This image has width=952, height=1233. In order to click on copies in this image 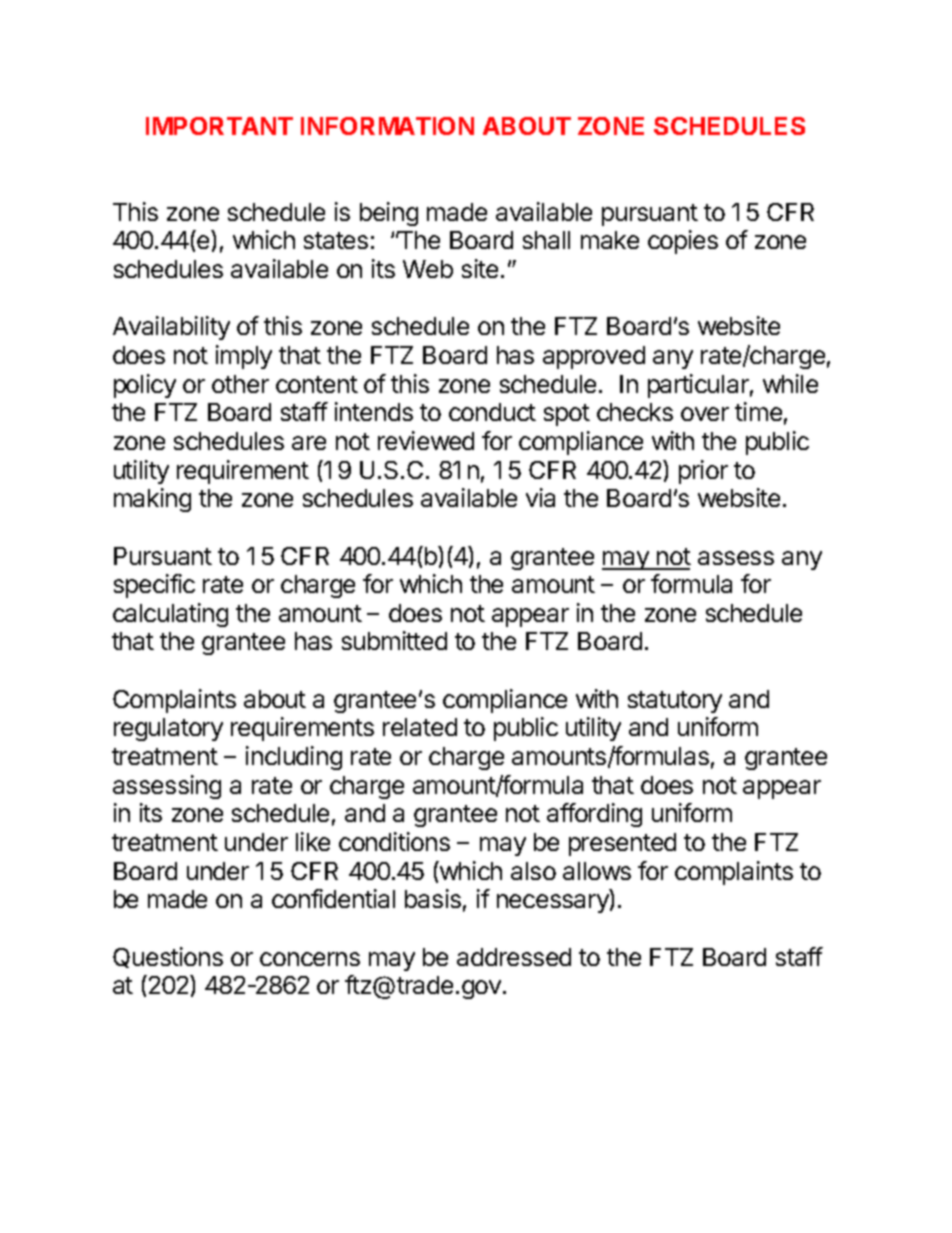, I will do `click(683, 242)`.
